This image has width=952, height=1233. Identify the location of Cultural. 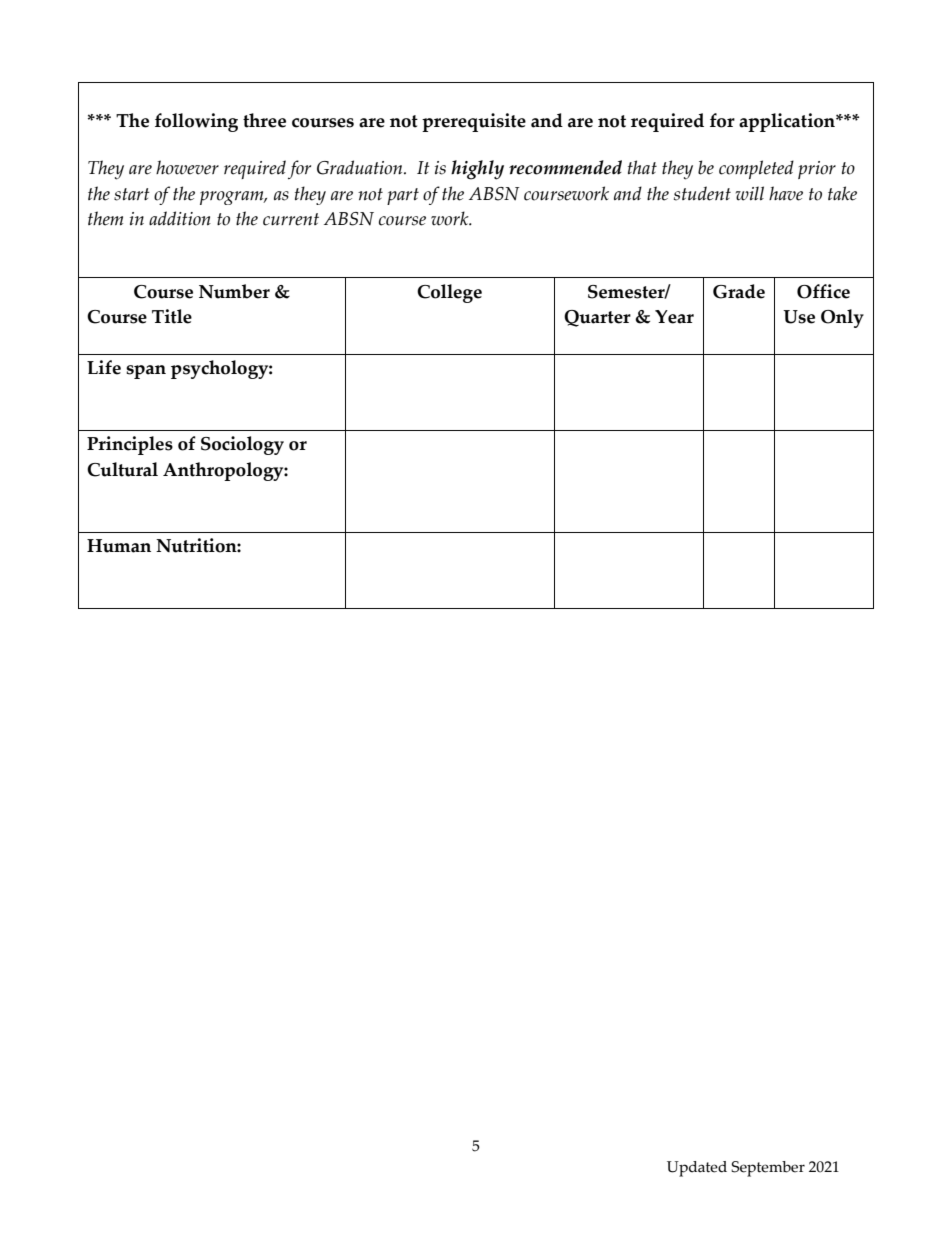
(122, 469).
